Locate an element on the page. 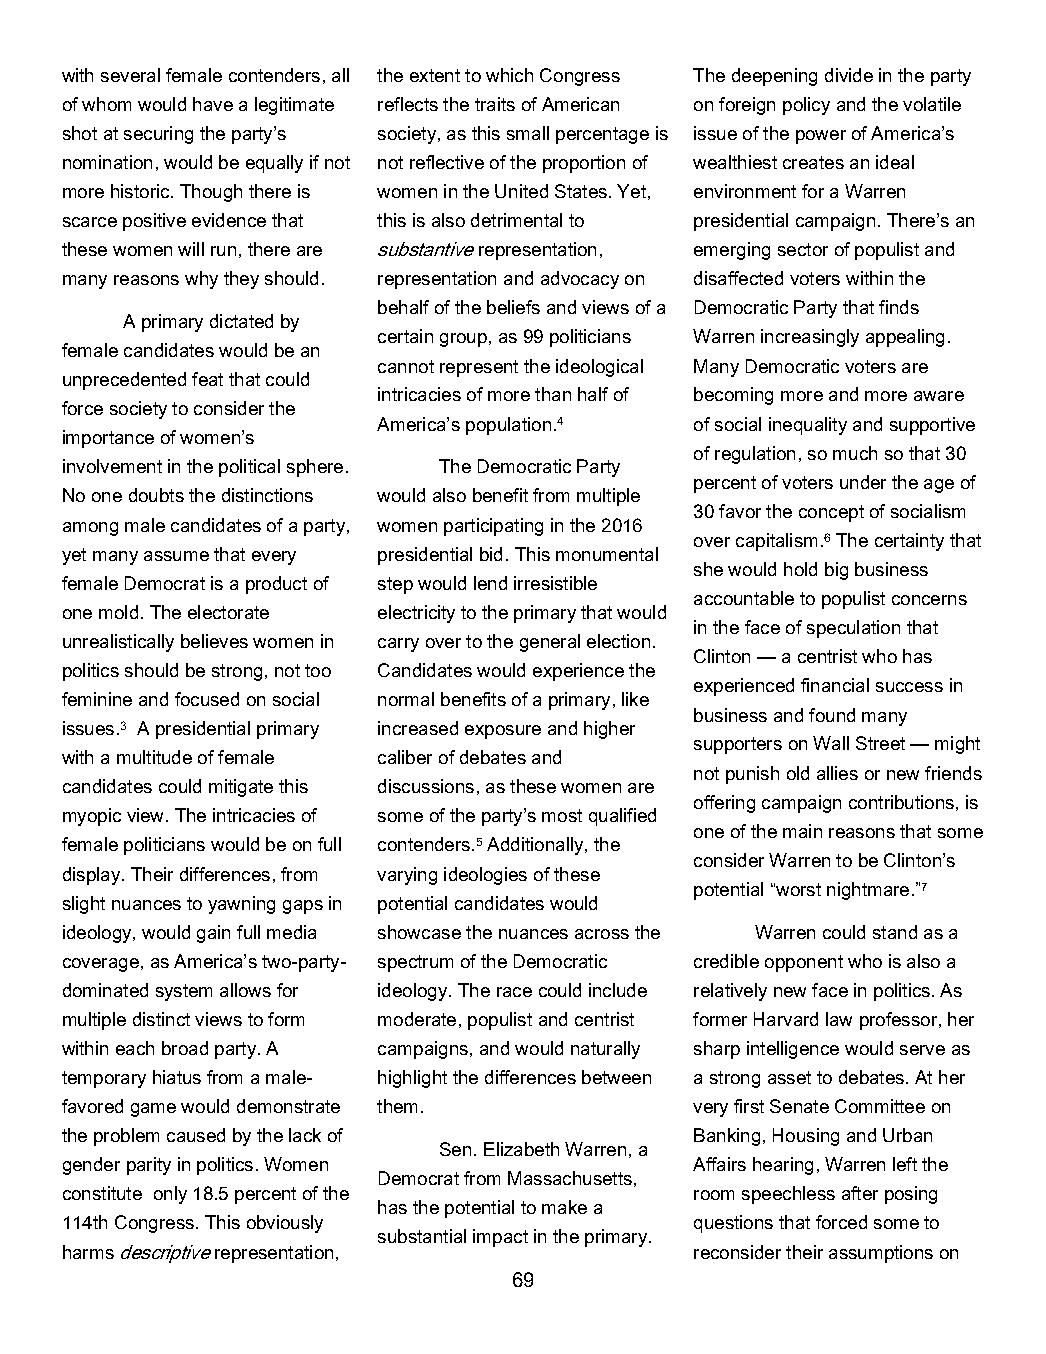 This document has width=1046, height=1354. yawning is located at coordinates (241, 905).
